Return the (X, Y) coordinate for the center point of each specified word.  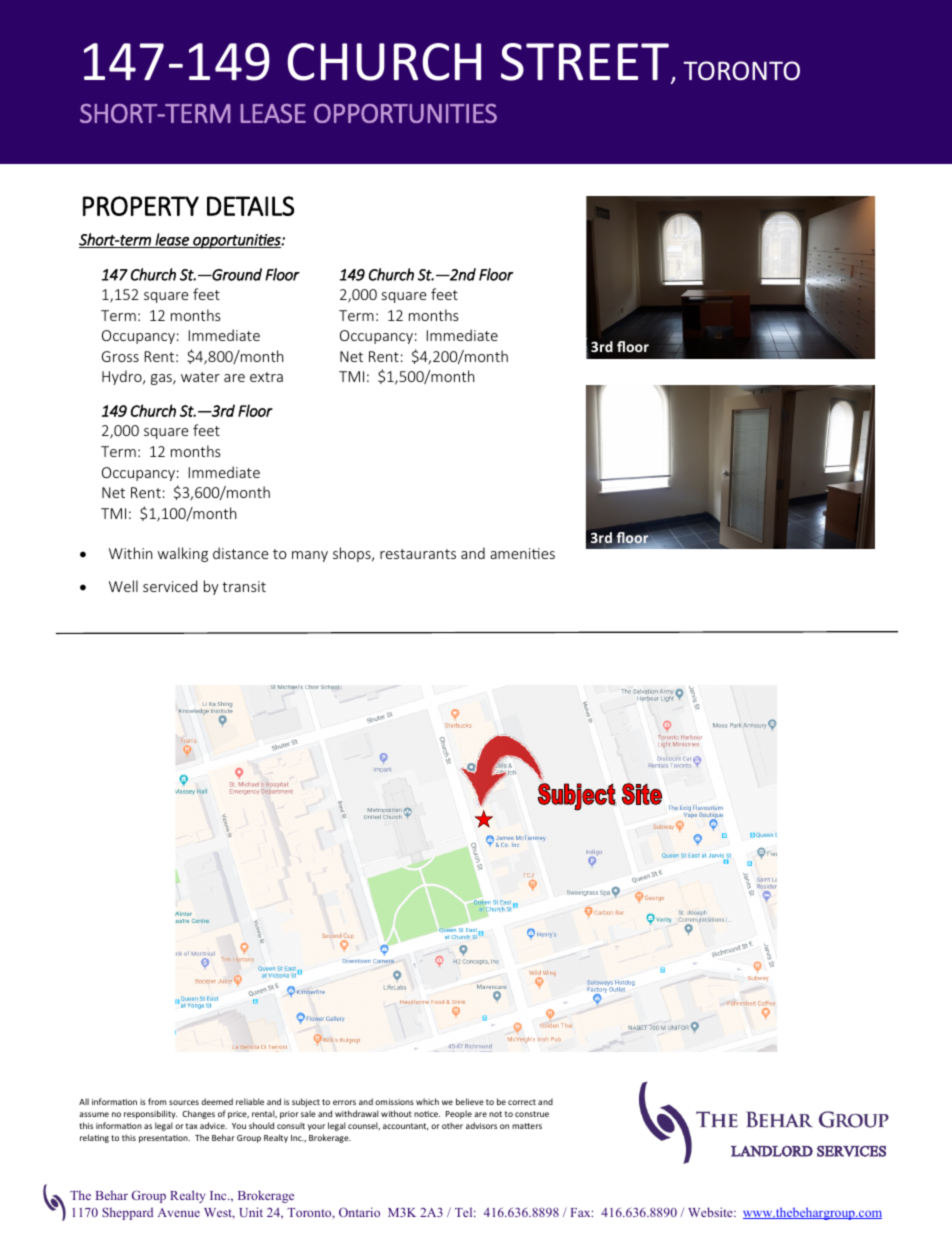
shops (353, 554)
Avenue (179, 1212)
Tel (465, 1212)
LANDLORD (772, 1151)
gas (162, 379)
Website (711, 1212)
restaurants (418, 554)
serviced (170, 586)
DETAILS (250, 206)
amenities (522, 553)
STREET (586, 63)
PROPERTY (141, 206)
